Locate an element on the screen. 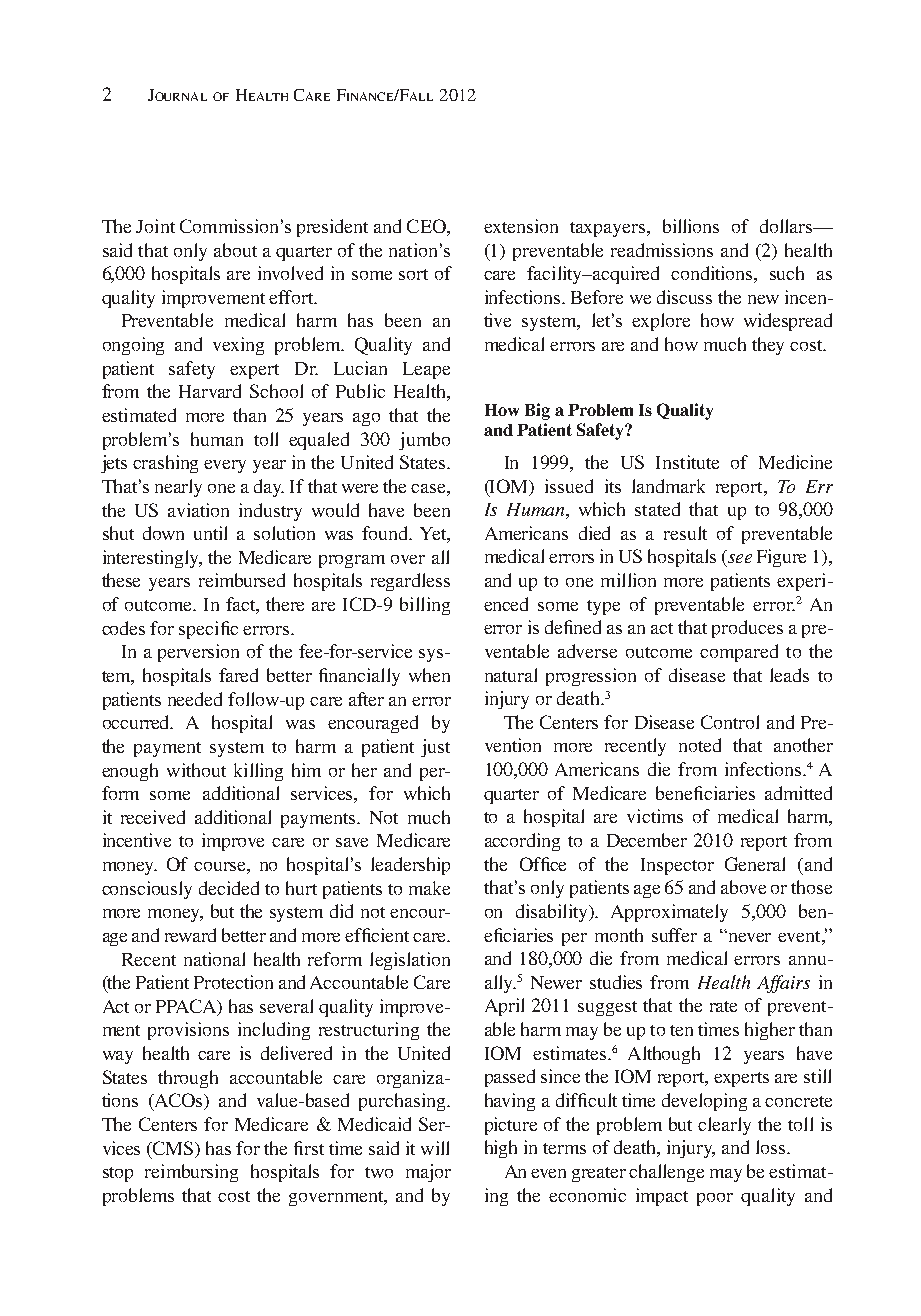 This screenshot has height=1316, width=921. needed is located at coordinates (195, 699).
